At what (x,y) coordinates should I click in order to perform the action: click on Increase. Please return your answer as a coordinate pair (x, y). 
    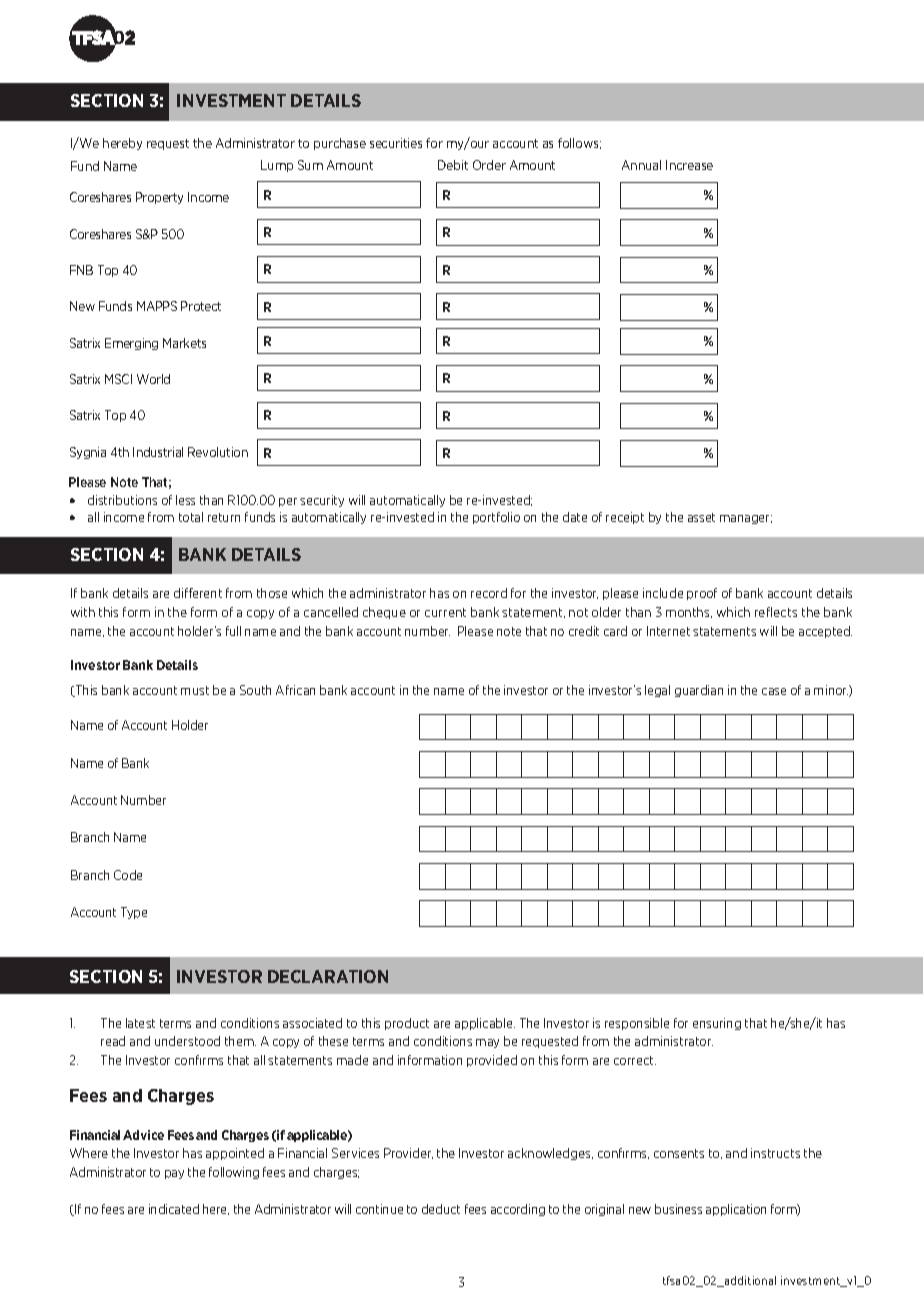
    Looking at the image, I should click on (689, 165).
